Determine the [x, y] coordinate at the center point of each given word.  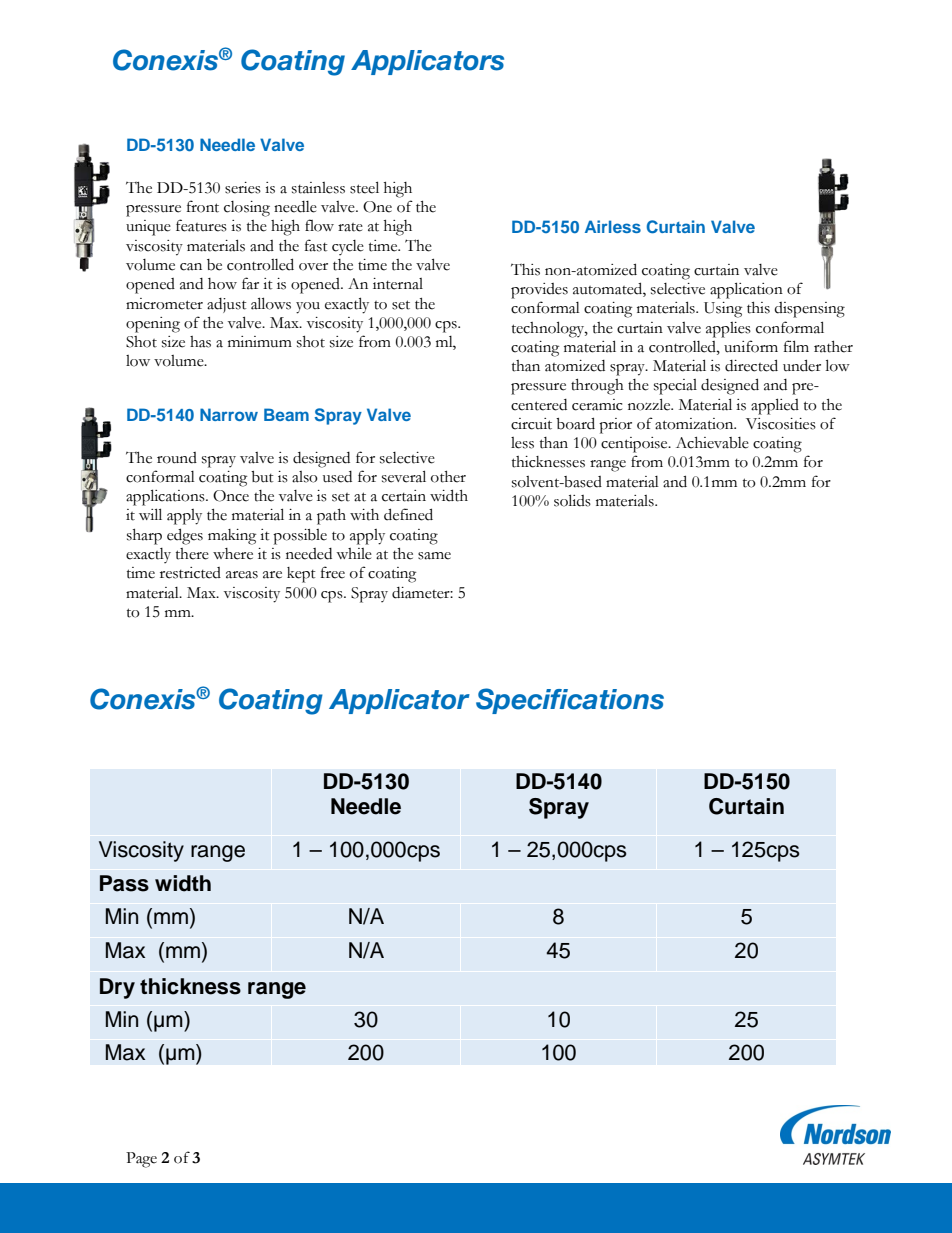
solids [572, 500]
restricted [190, 573]
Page [141, 1160]
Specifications [570, 701]
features [201, 225]
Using [723, 310]
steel [364, 187]
